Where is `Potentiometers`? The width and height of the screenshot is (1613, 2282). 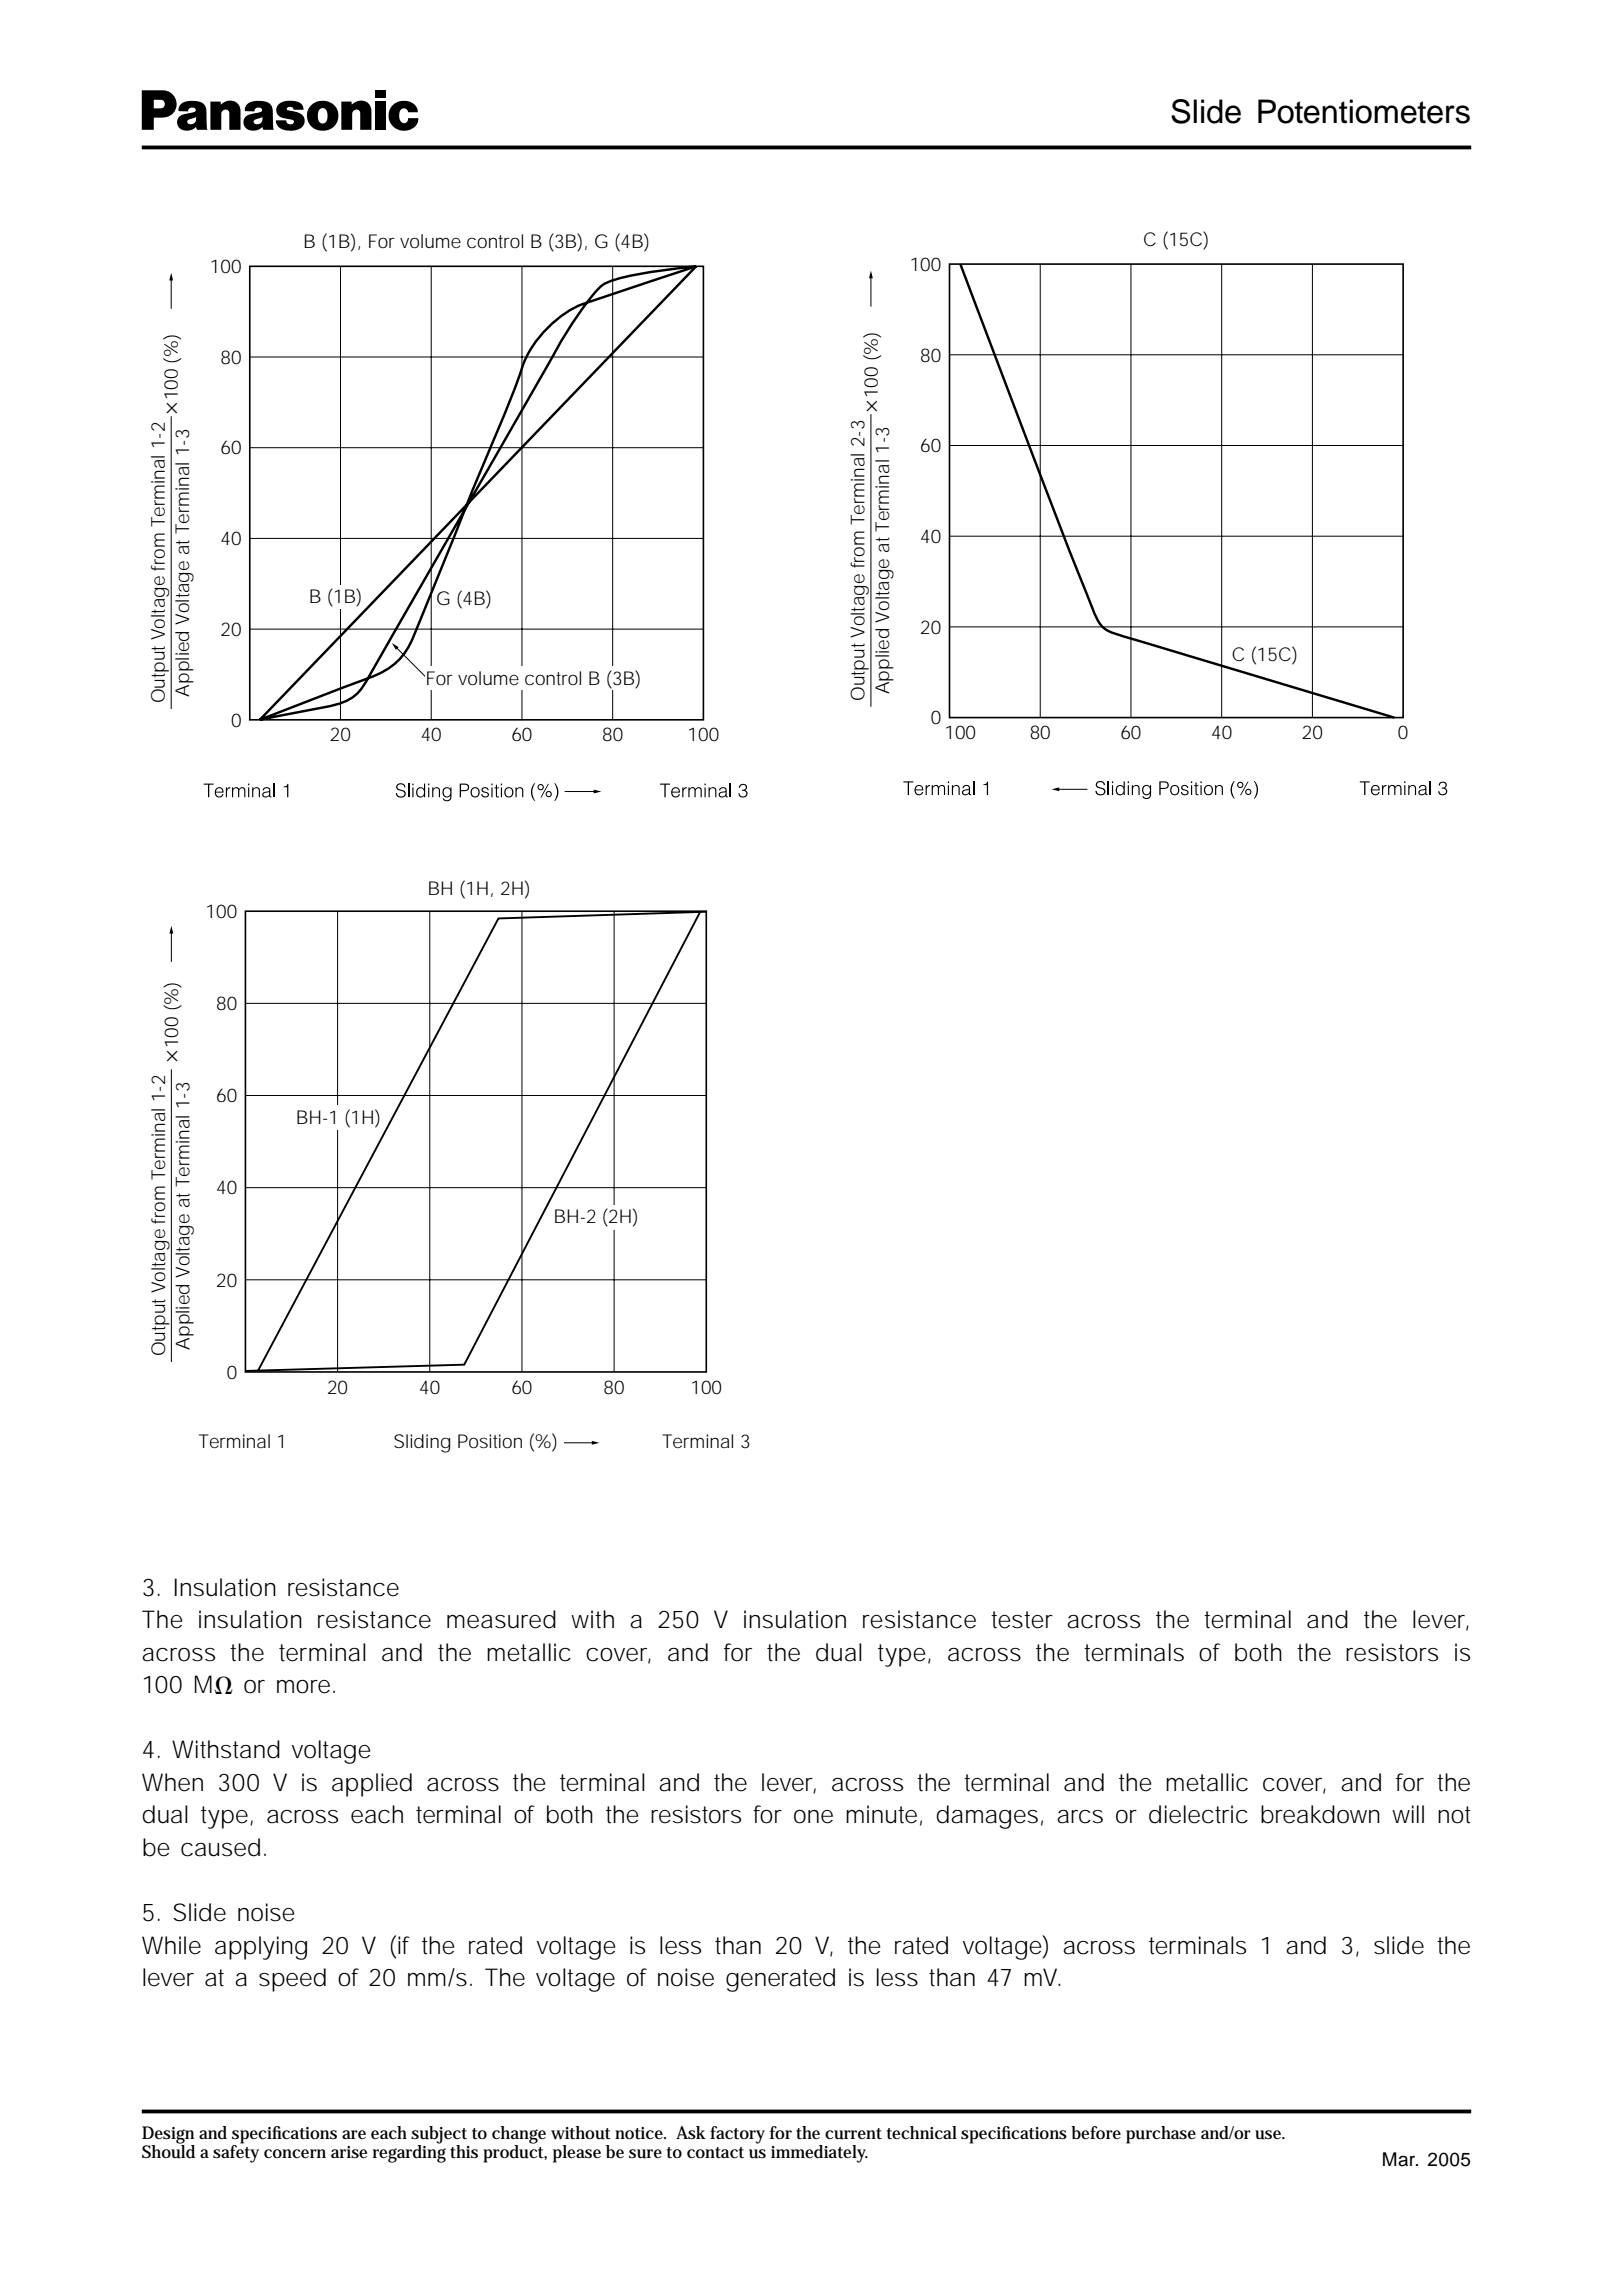 Potentiometers is located at coordinates (1364, 111).
